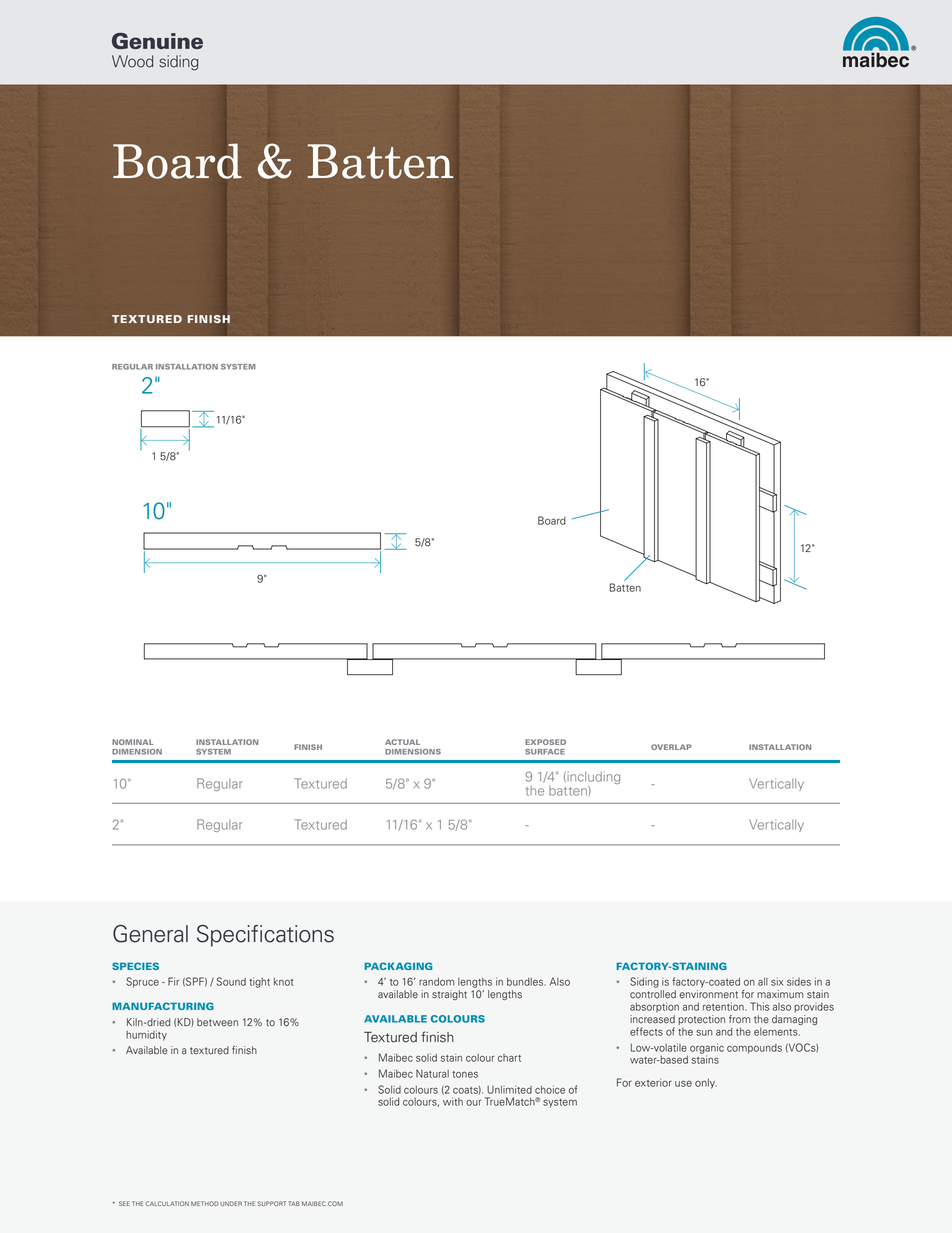  Describe the element at coordinates (671, 747) in the page. I see `OVERLAP` at that location.
